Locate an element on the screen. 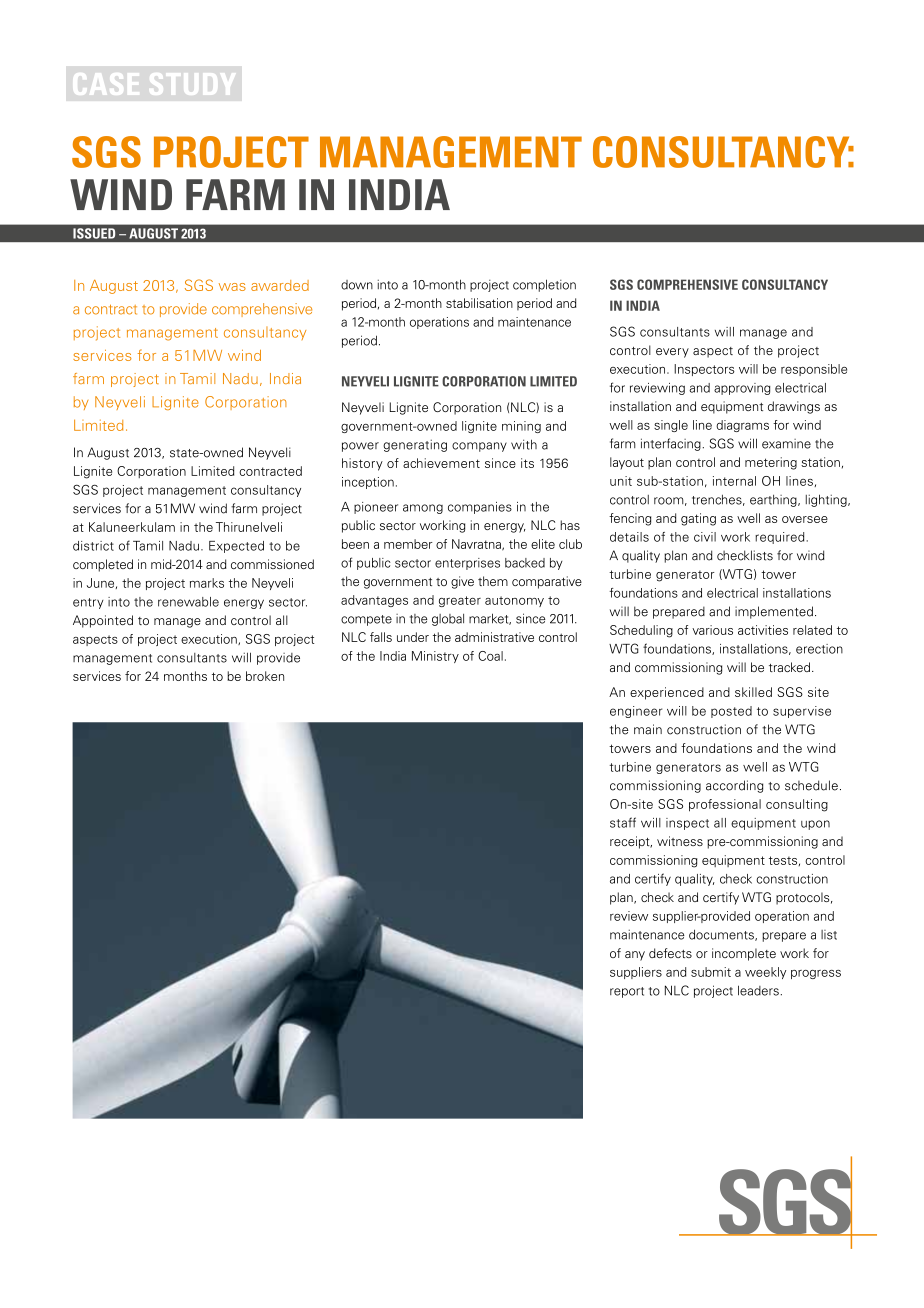 The image size is (924, 1308). global is located at coordinates (448, 620).
